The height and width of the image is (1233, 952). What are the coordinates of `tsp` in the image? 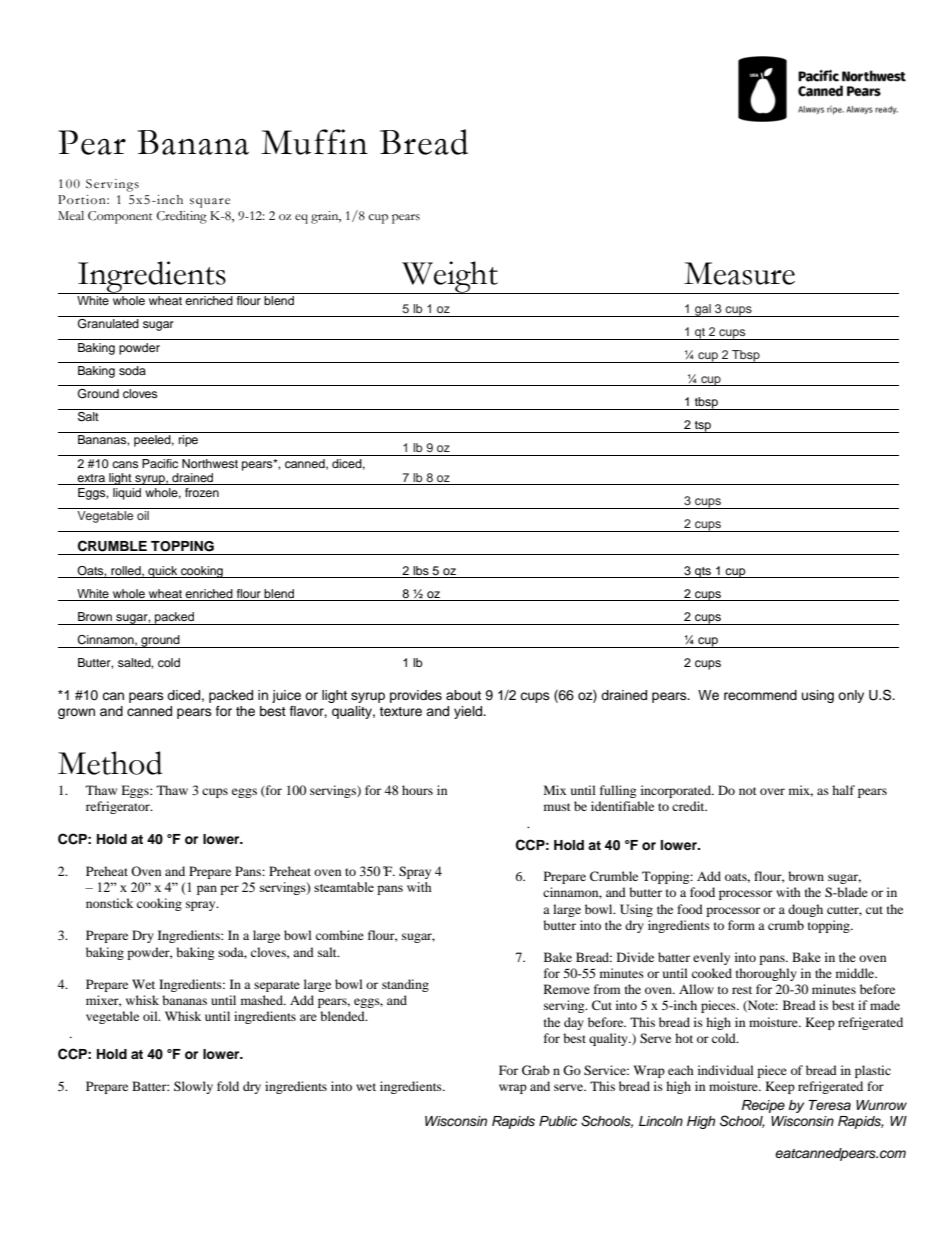 It's located at (703, 427).
